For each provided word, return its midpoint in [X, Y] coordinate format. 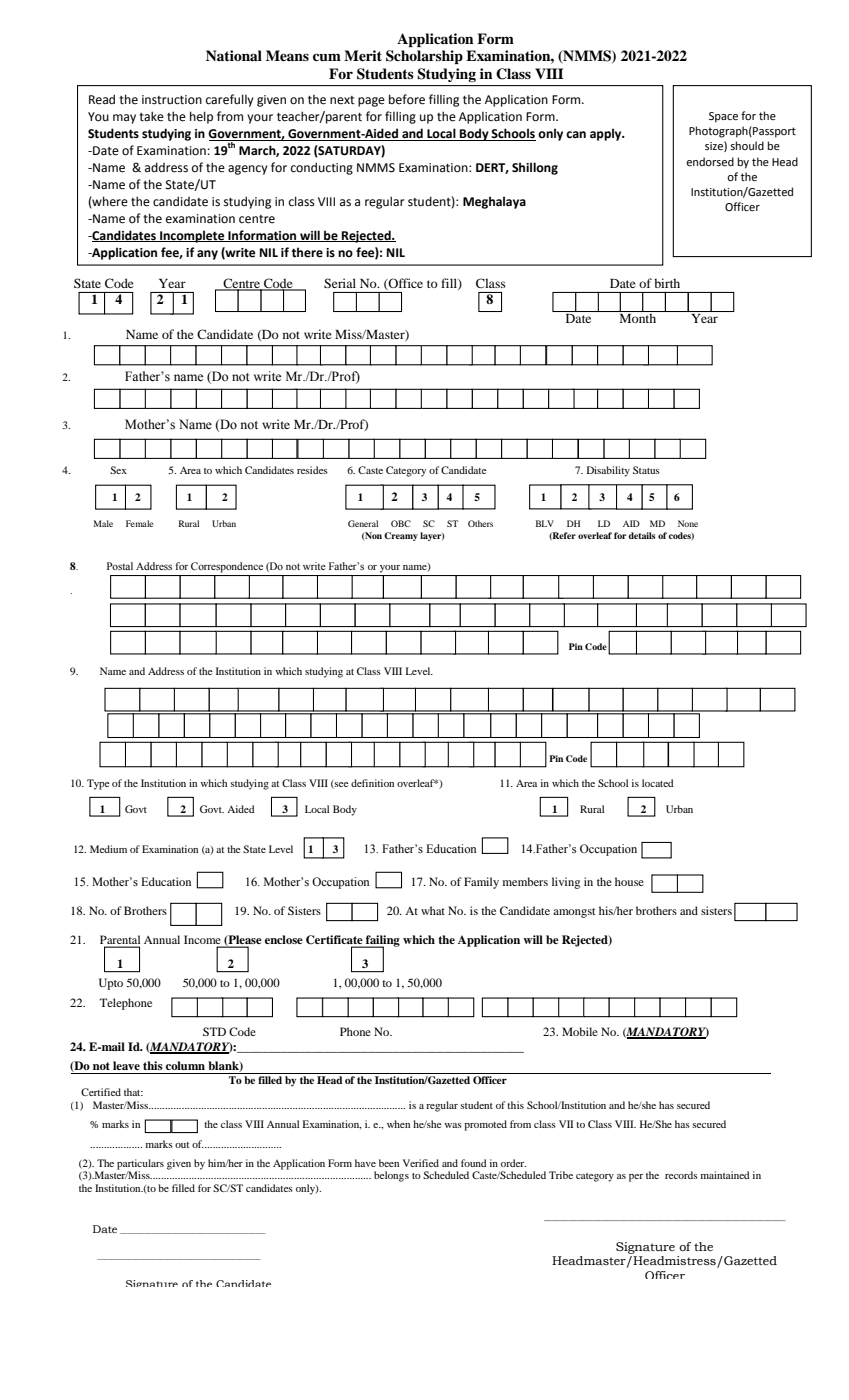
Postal [120, 566]
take [151, 116]
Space [723, 117]
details [642, 535]
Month [638, 317]
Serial [340, 283]
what [433, 910]
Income [202, 939]
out [182, 1145]
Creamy [401, 536]
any [207, 255]
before [407, 99]
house [629, 881]
